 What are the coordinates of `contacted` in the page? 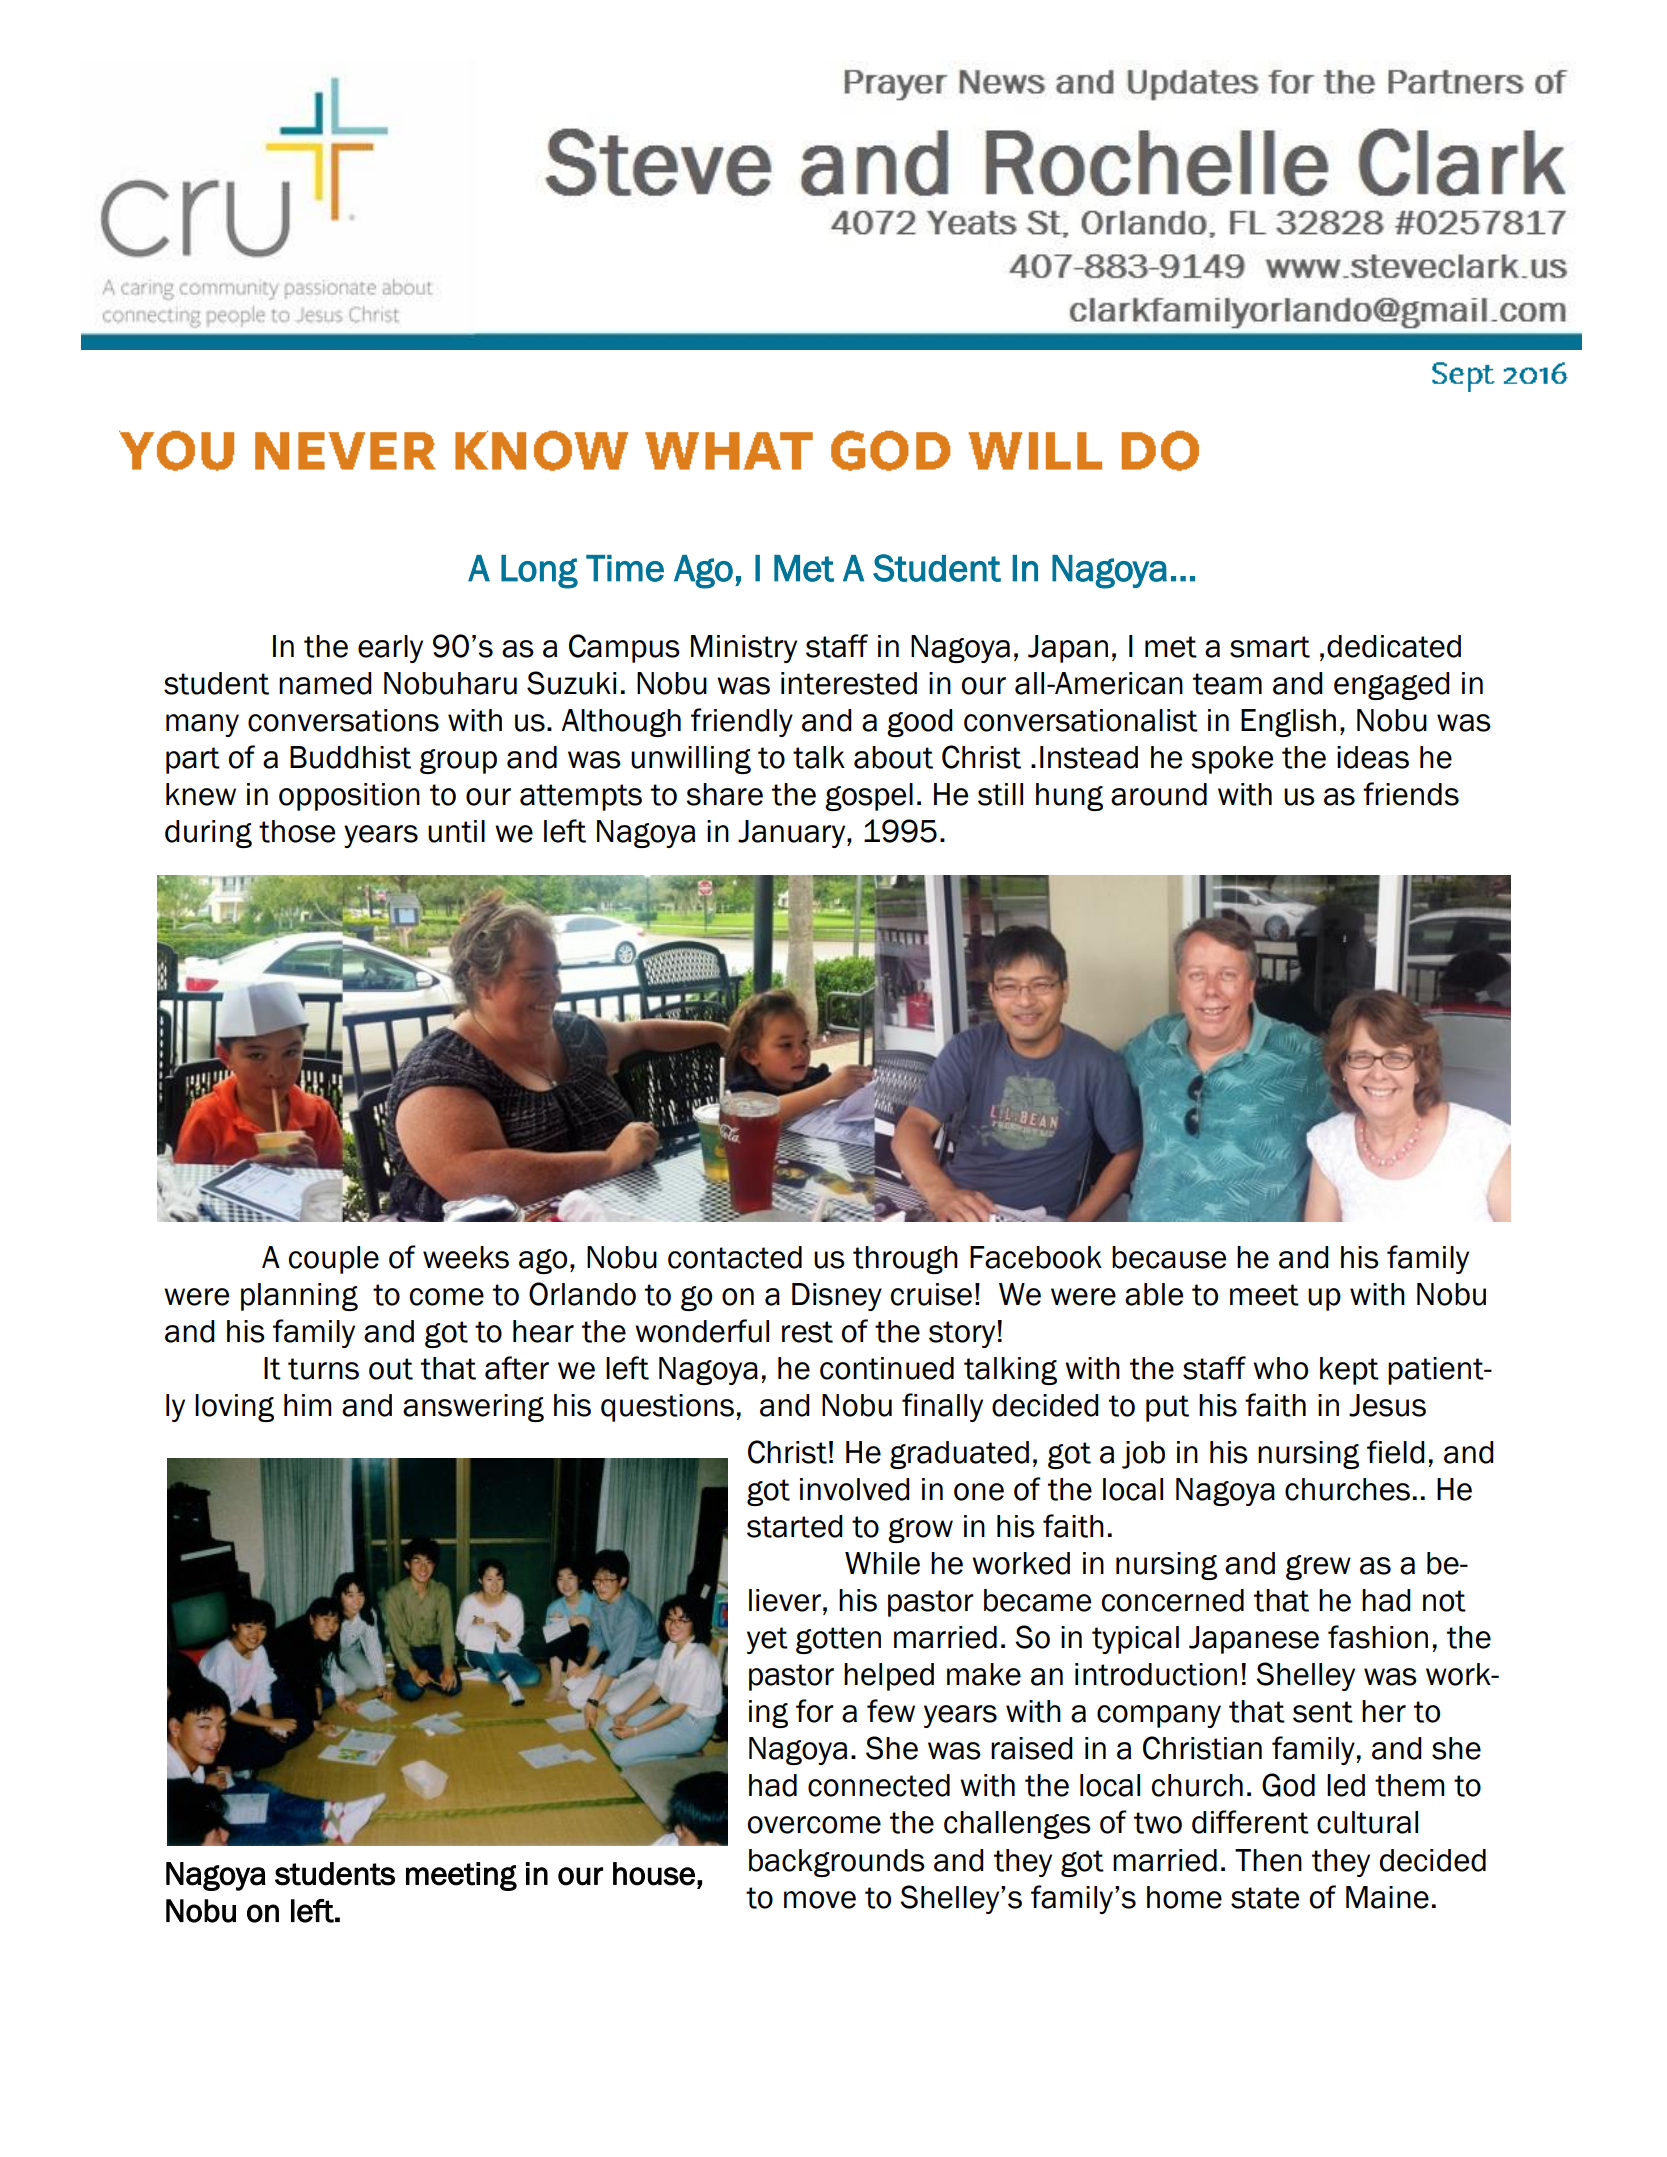 It's located at (735, 1257).
